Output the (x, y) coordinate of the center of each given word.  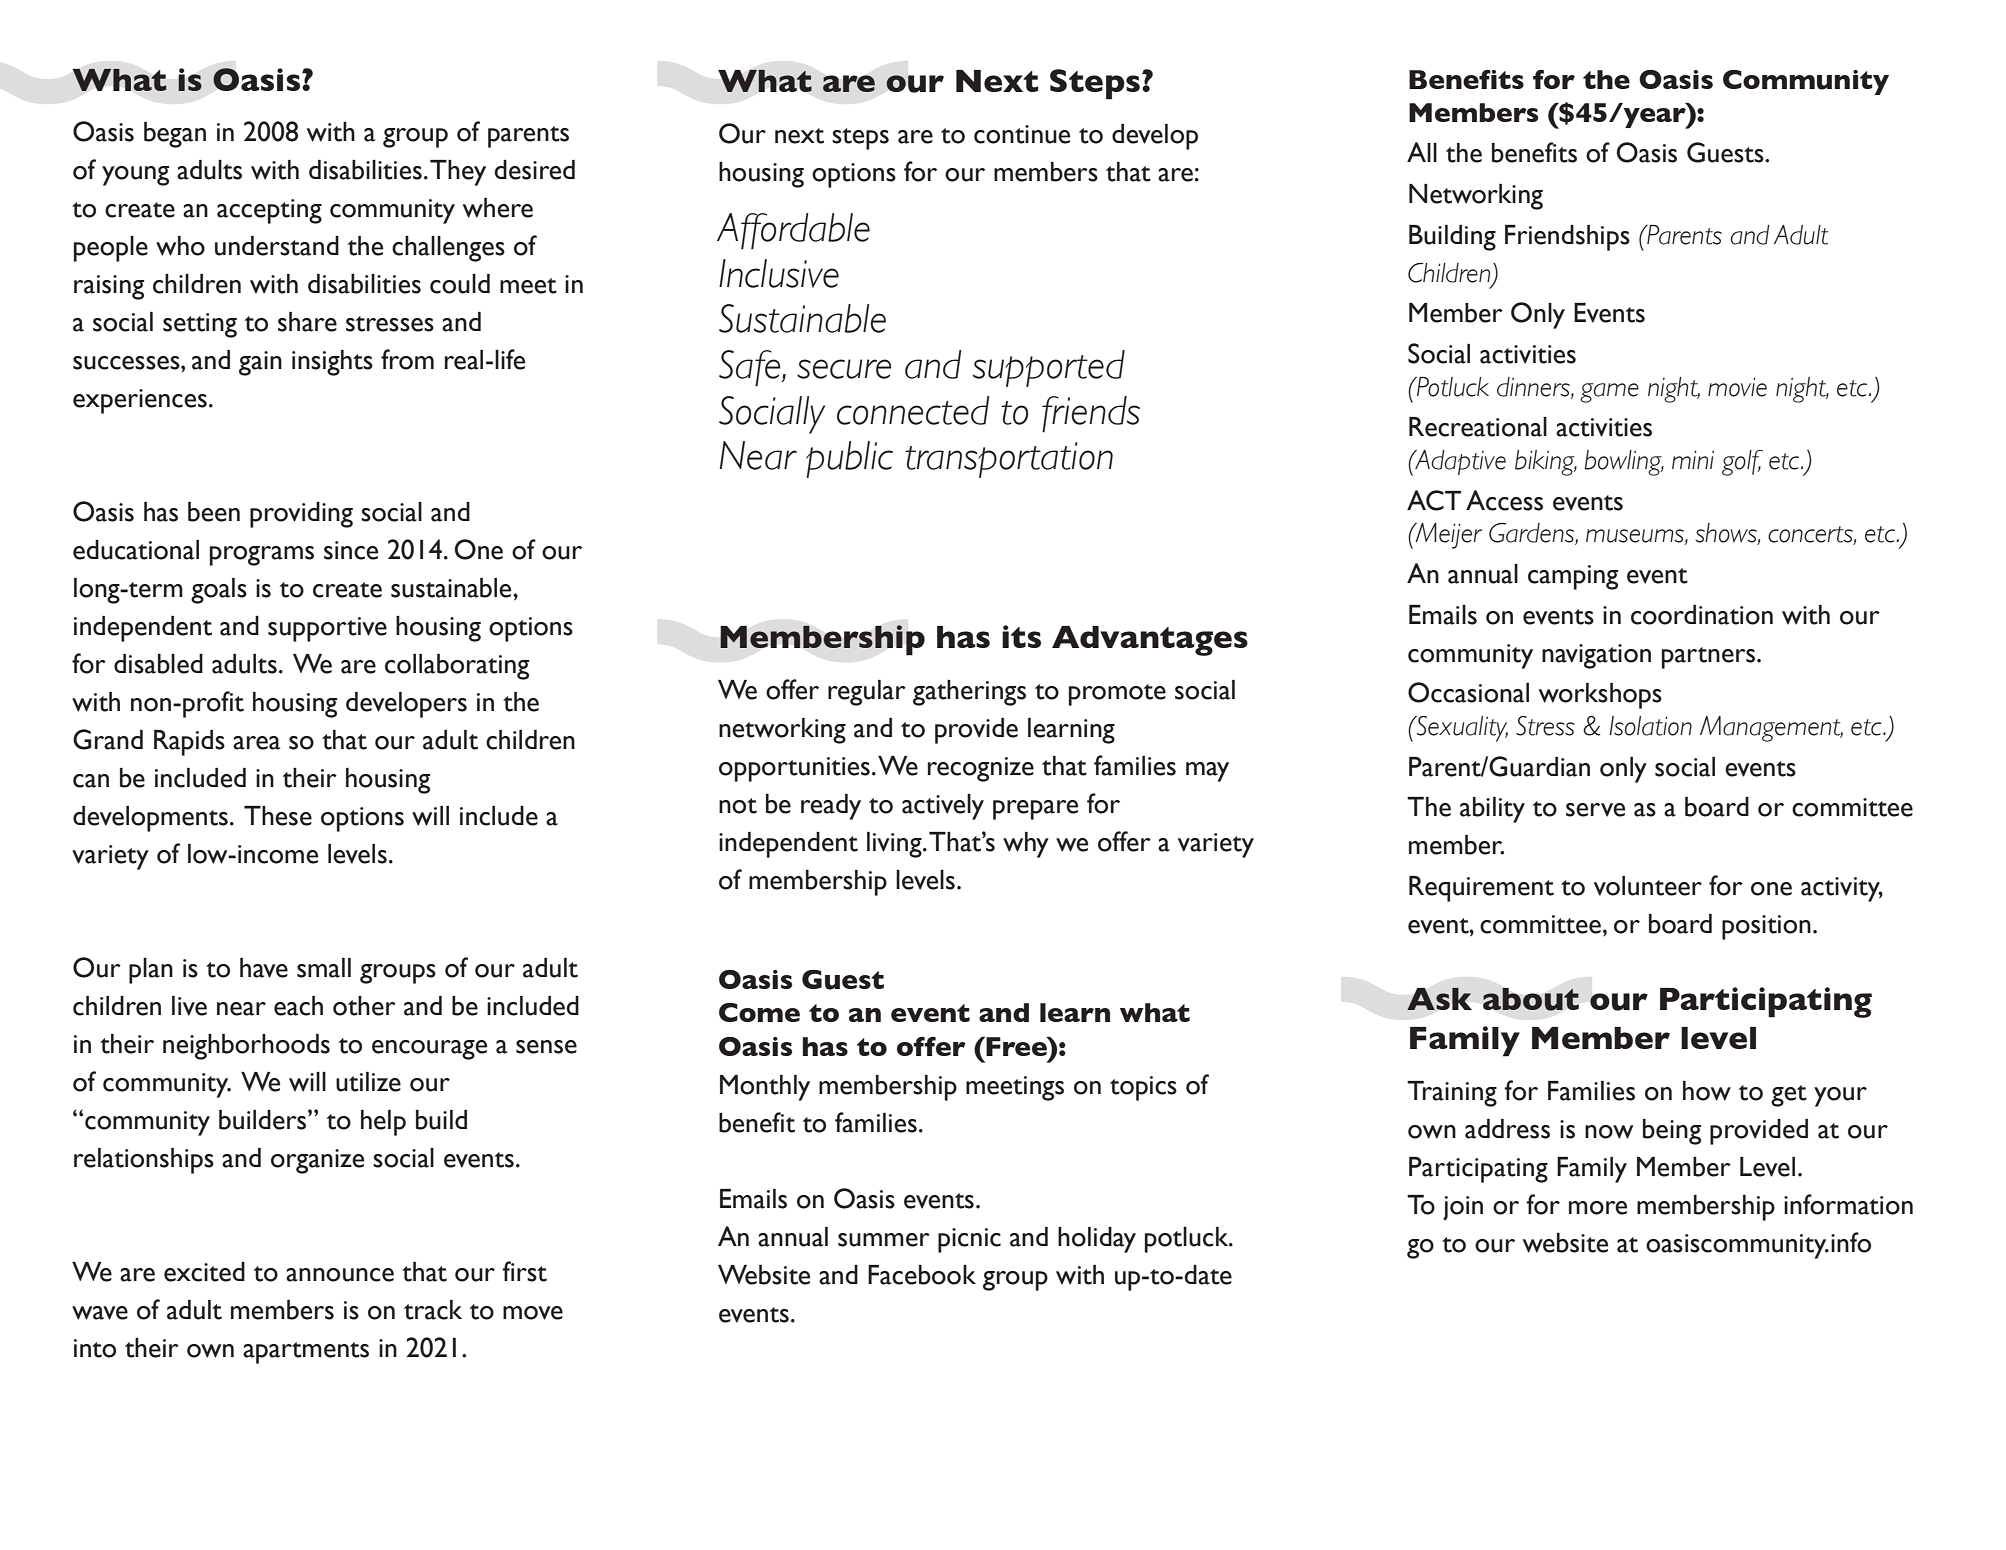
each (298, 1006)
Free (1016, 1046)
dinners (1534, 387)
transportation (1009, 460)
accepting (269, 211)
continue (1022, 134)
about (1531, 999)
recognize (981, 769)
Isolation (1650, 726)
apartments (306, 1353)
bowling (1624, 463)
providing (301, 515)
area (256, 743)
